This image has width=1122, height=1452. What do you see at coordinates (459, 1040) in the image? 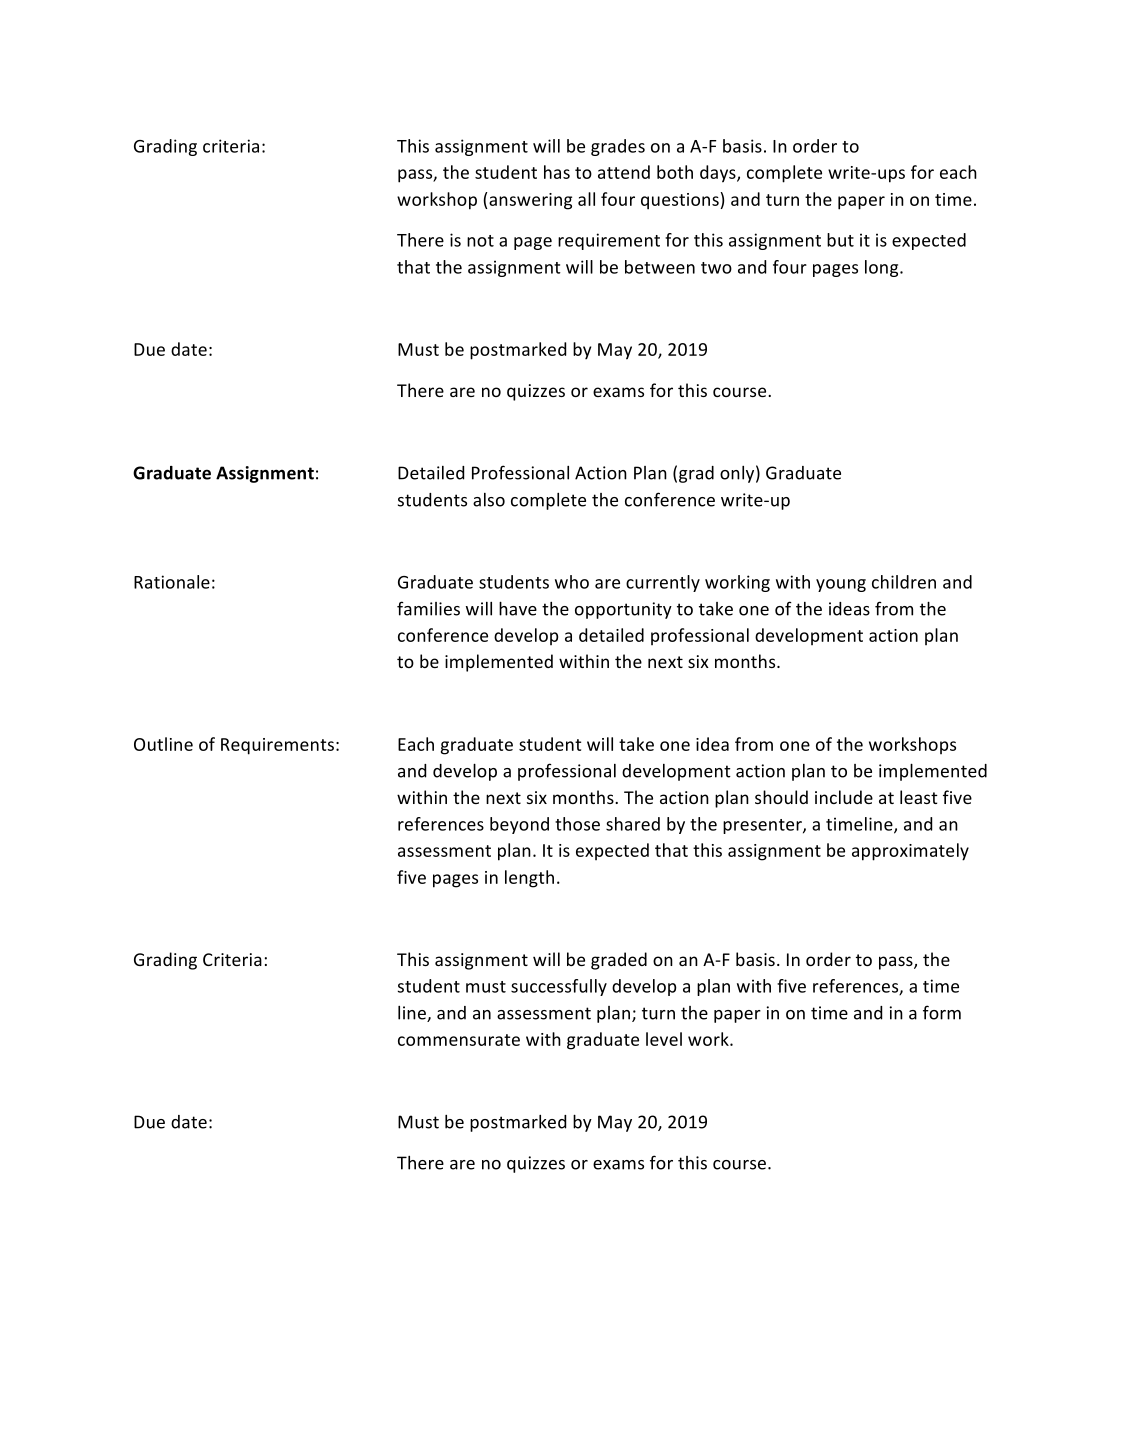
I see `commensurate` at bounding box center [459, 1040].
